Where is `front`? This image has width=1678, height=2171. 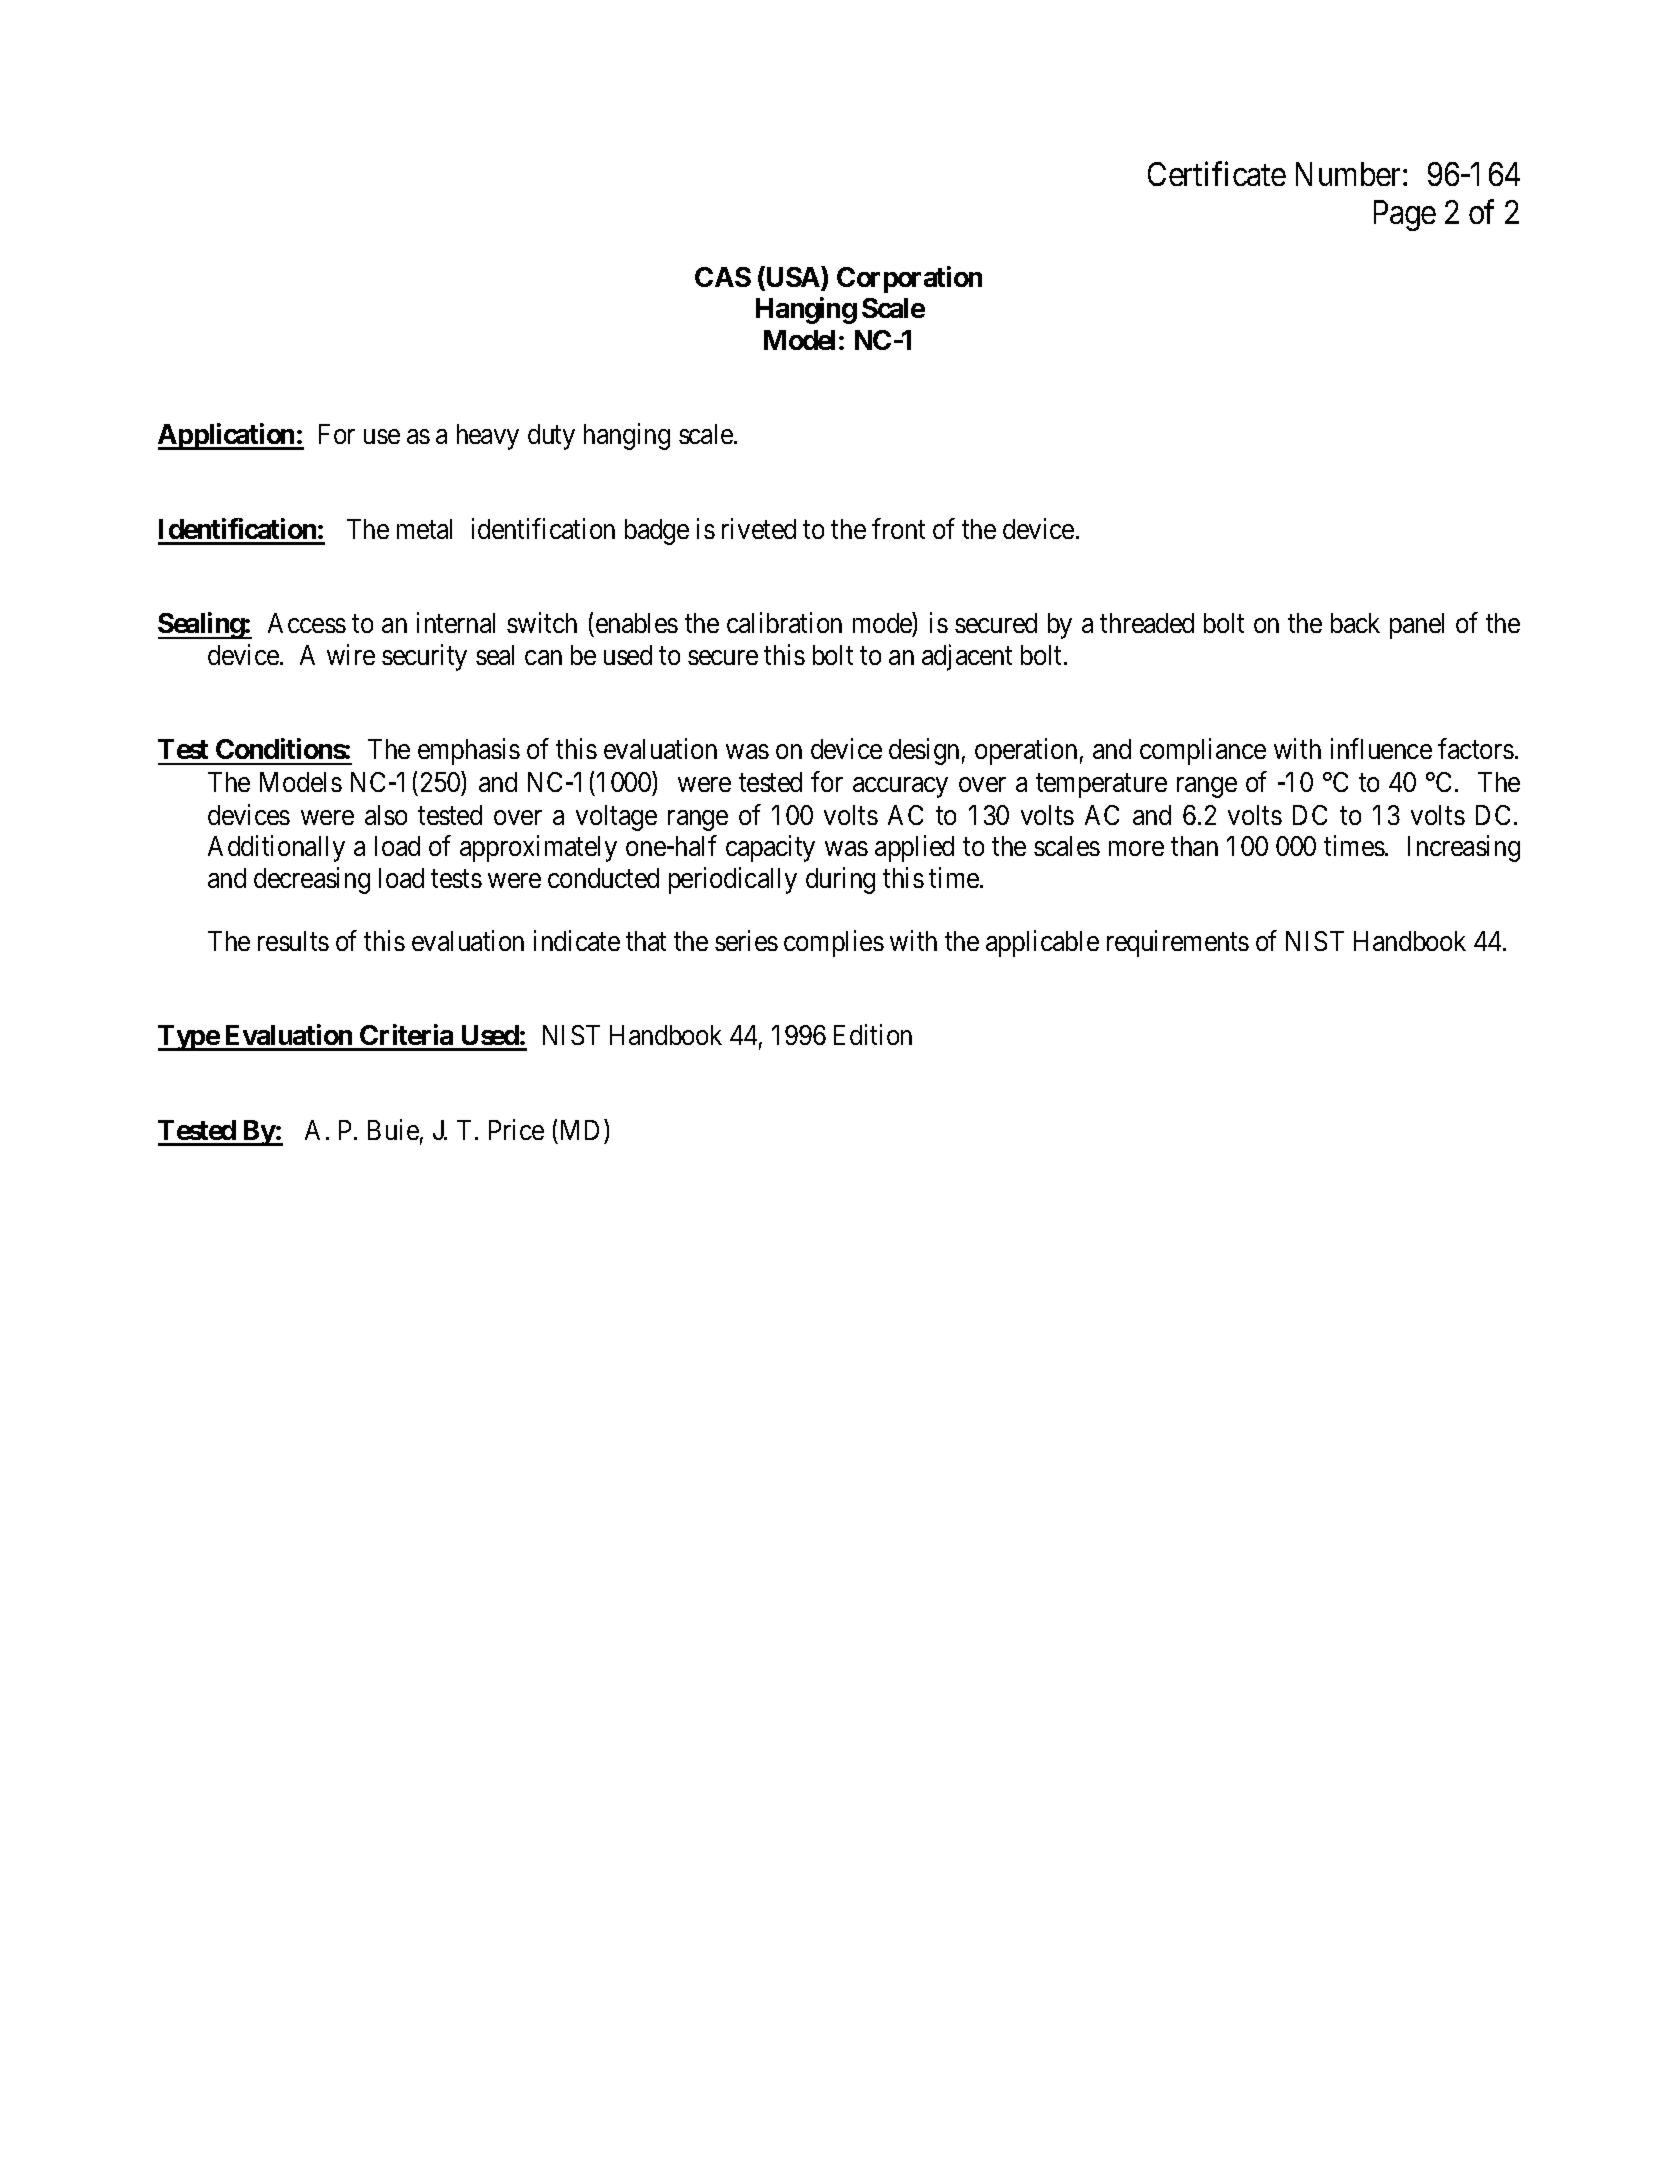
front is located at coordinates (898, 528).
